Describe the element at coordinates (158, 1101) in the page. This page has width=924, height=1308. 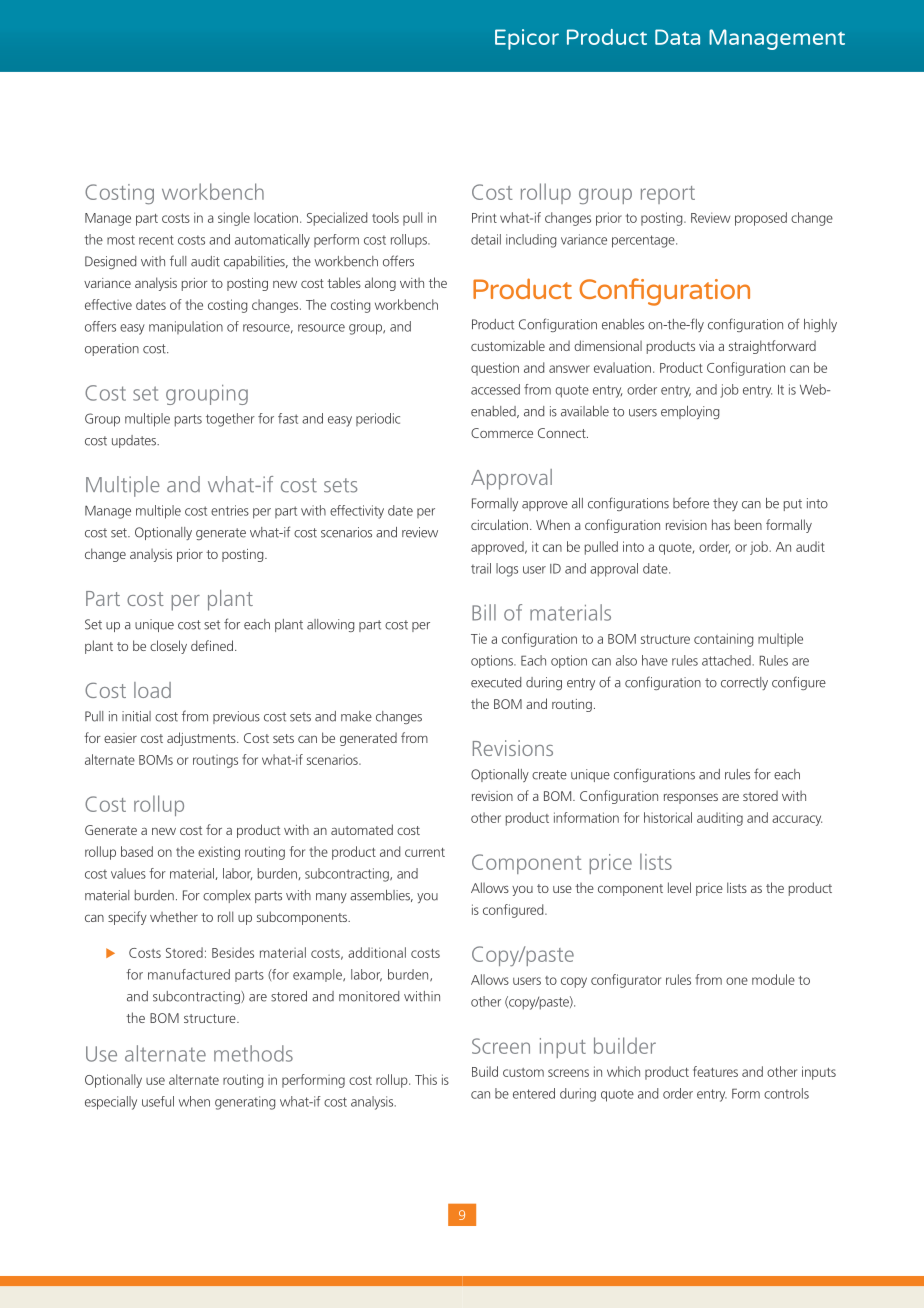
I see `useful` at that location.
